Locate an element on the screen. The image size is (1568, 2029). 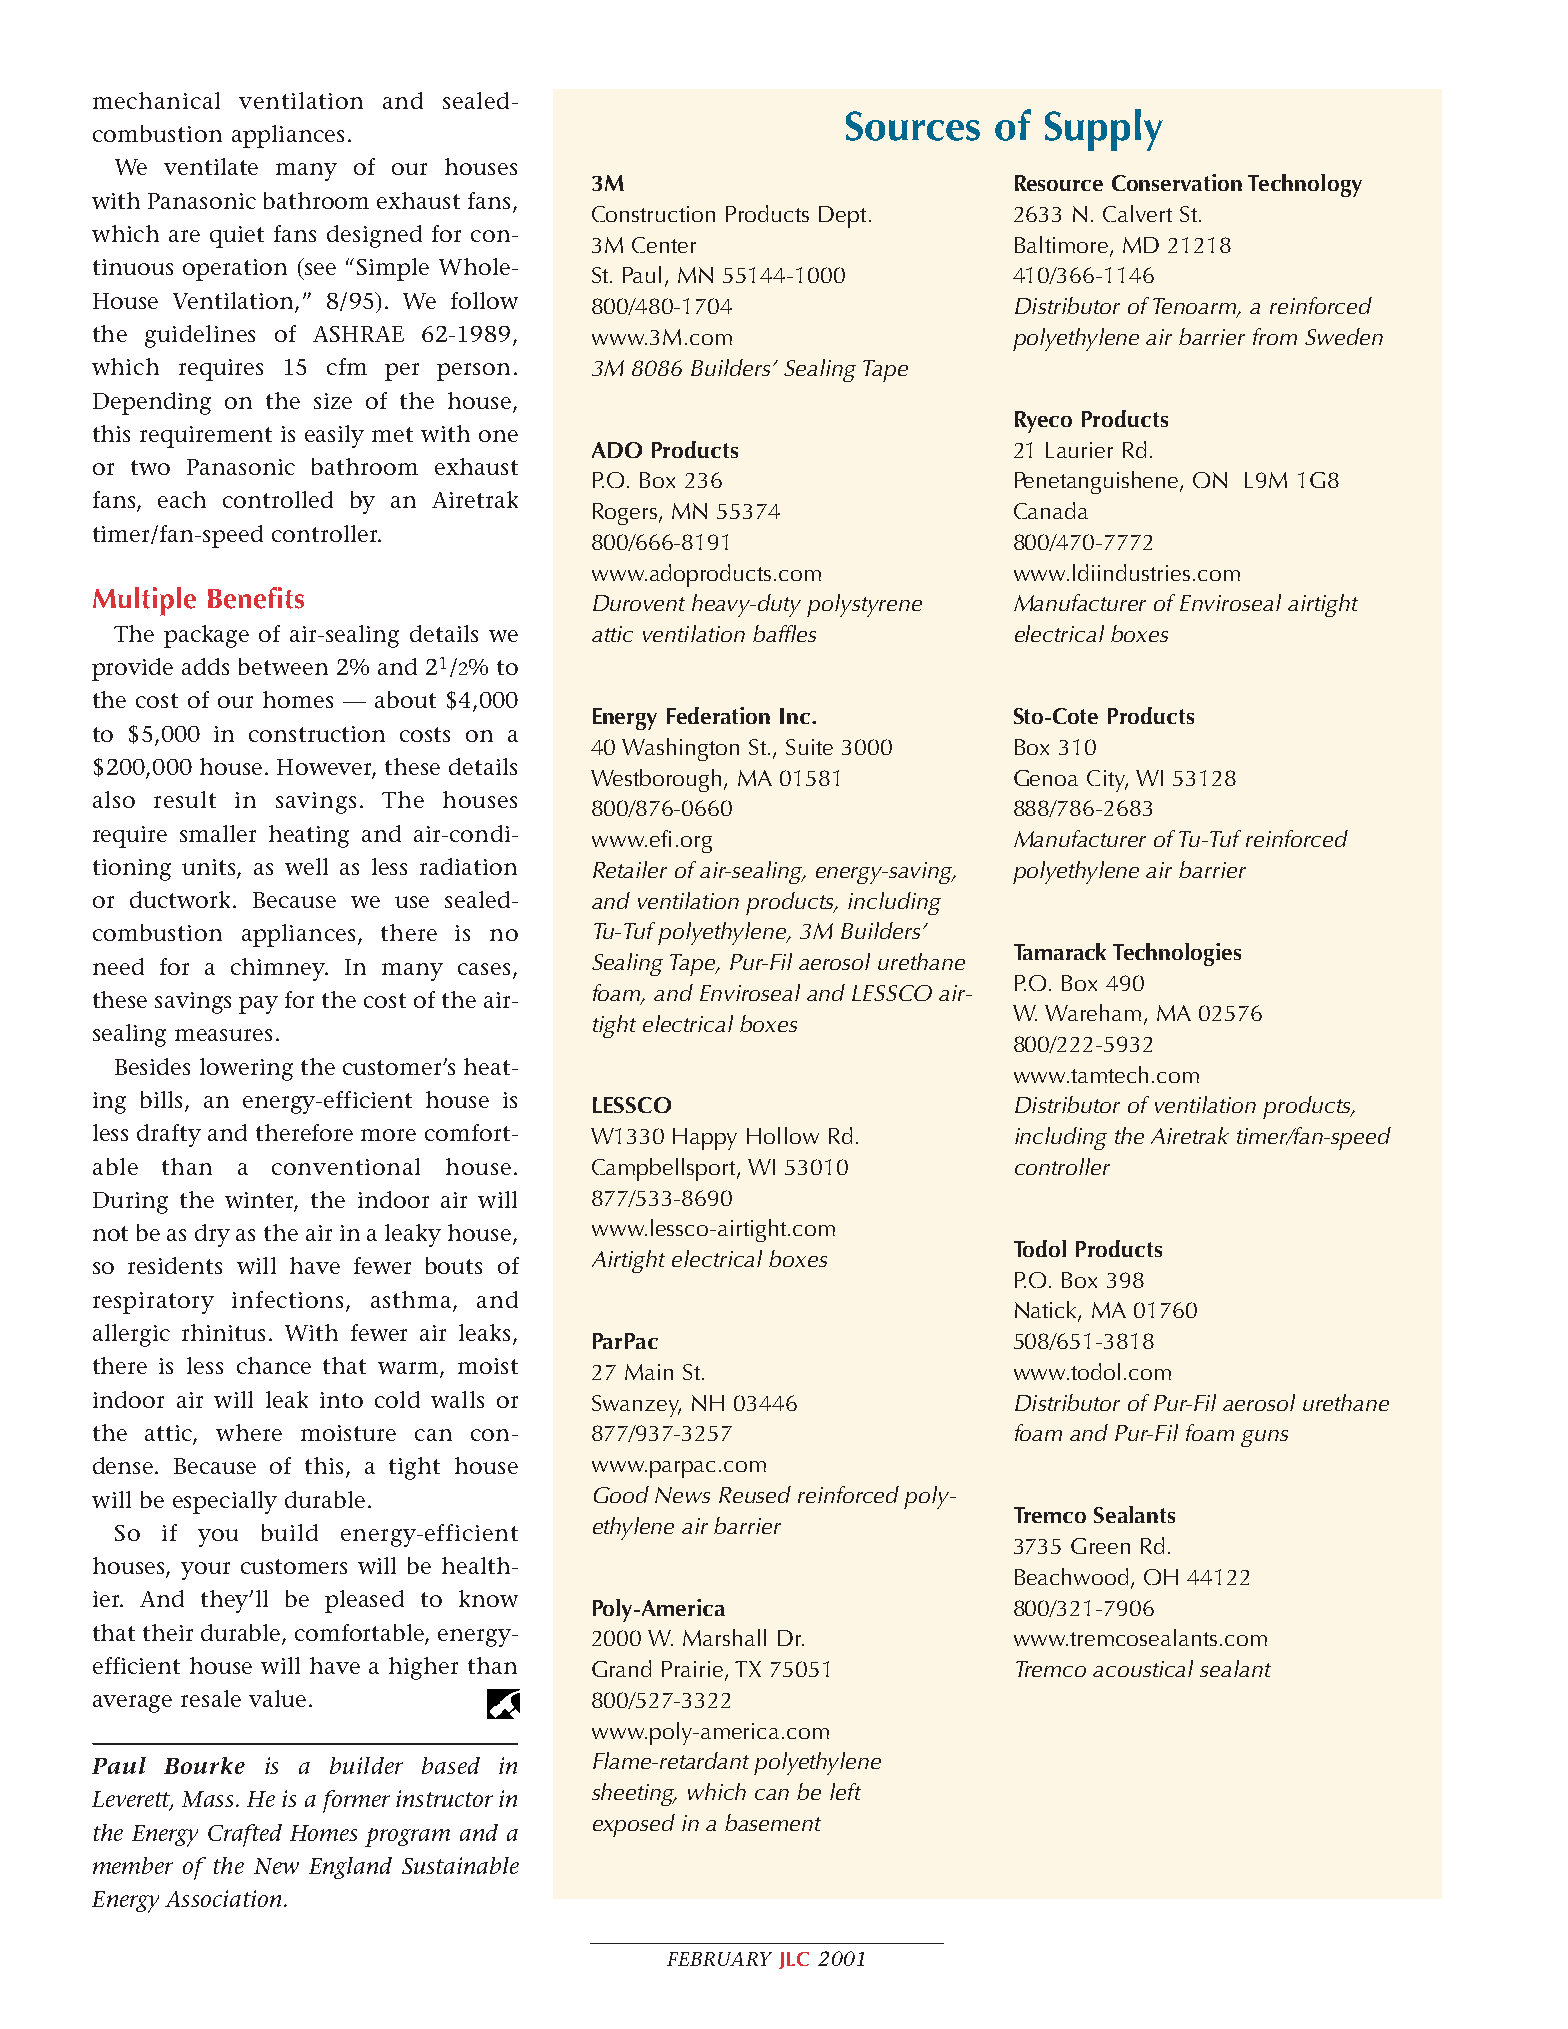
Canada is located at coordinates (1051, 510).
